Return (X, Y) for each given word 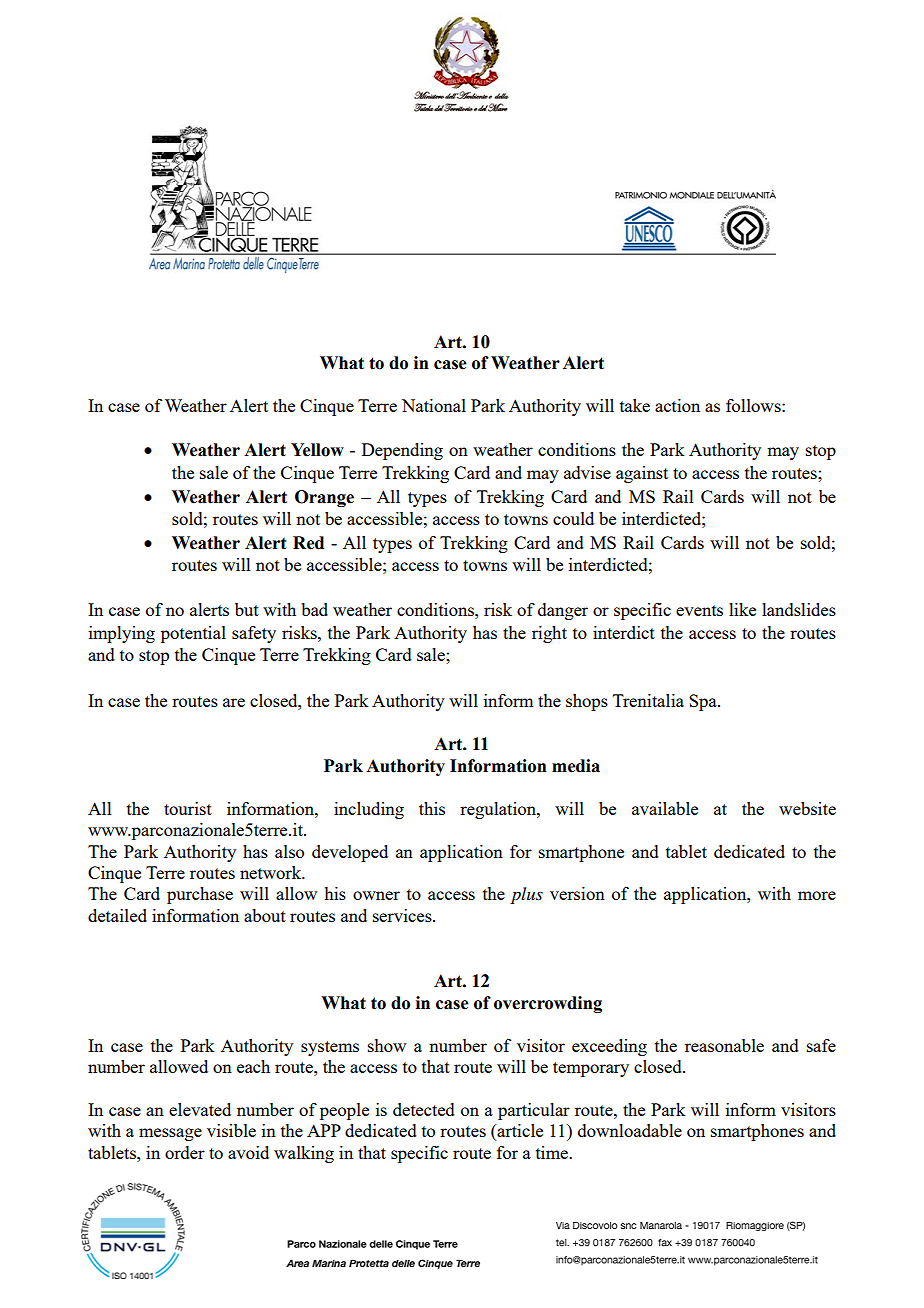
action (677, 405)
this (432, 808)
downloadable (630, 1130)
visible (231, 1130)
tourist (188, 808)
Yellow (317, 450)
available (665, 808)
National (434, 405)
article (519, 1132)
